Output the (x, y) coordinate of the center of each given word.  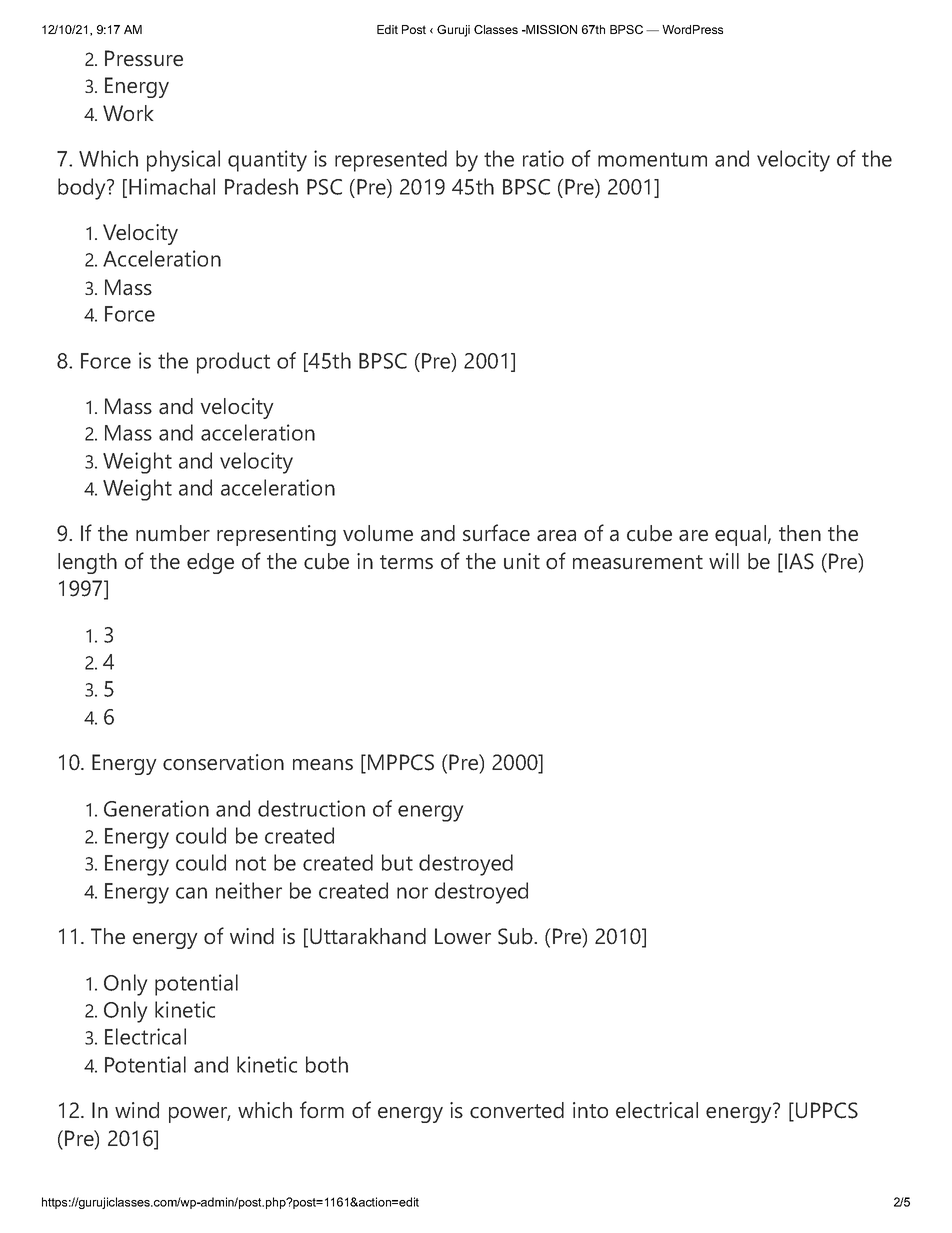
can (191, 893)
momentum (652, 159)
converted (517, 1110)
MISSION (550, 29)
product (233, 363)
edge (210, 563)
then (800, 533)
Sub (516, 936)
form (322, 1110)
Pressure (144, 58)
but (397, 862)
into (590, 1110)
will (724, 561)
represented (391, 161)
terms (406, 562)
